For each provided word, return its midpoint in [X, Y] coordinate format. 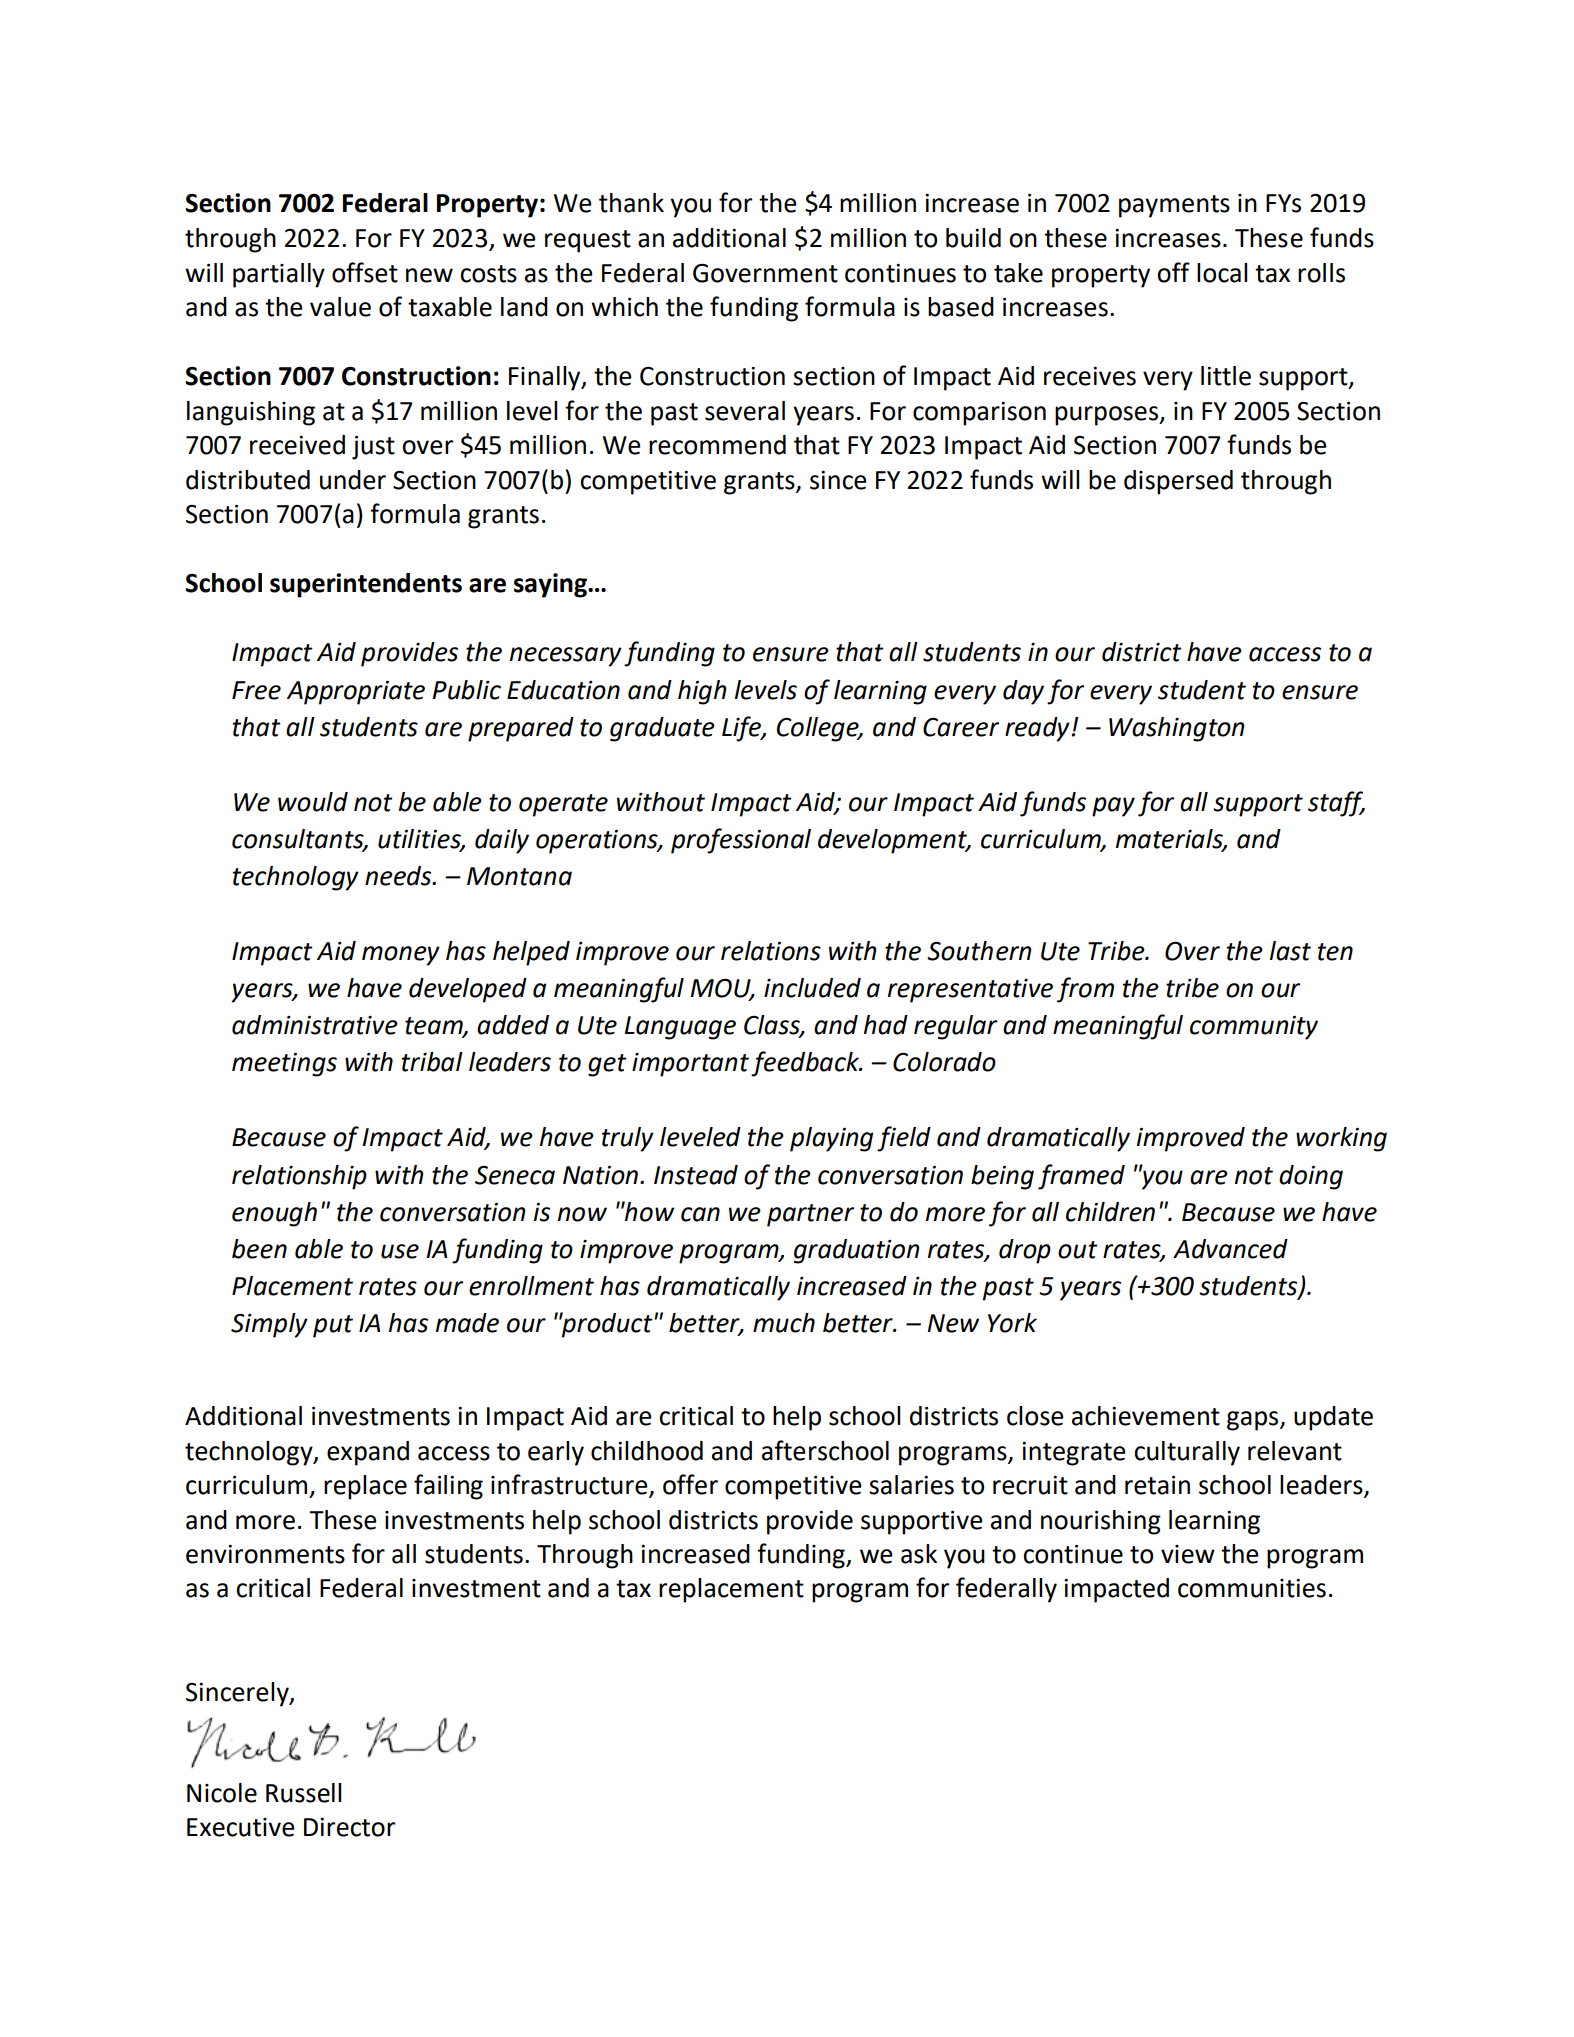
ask [919, 1554]
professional [741, 841]
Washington [1177, 729]
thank [631, 203]
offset [365, 272]
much [784, 1323]
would [313, 802]
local [1222, 273]
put [333, 1326]
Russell [303, 1793]
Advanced [1230, 1249]
